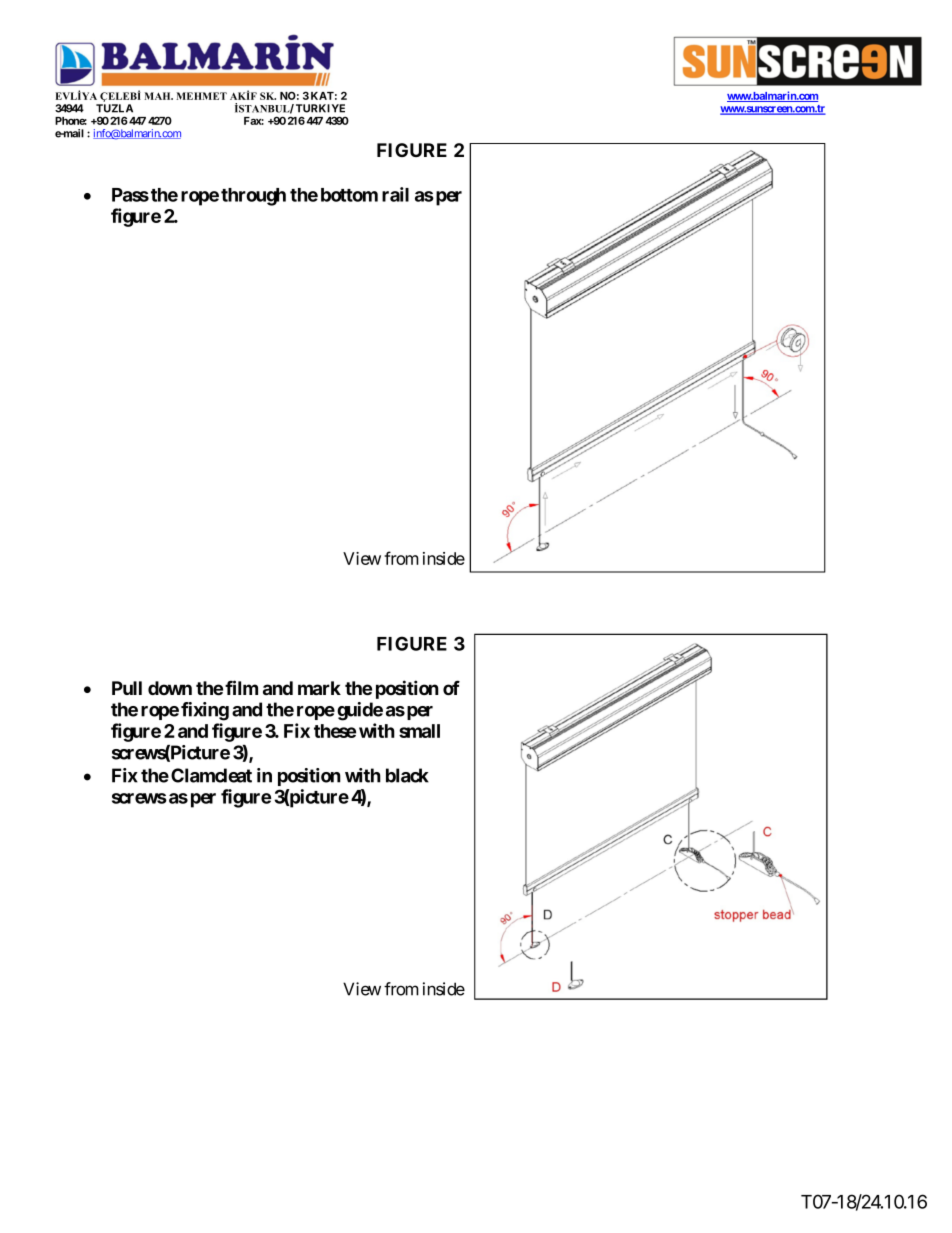 Image resolution: width=952 pixels, height=1233 pixels. Describe the element at coordinates (241, 687) in the page. I see `film` at that location.
